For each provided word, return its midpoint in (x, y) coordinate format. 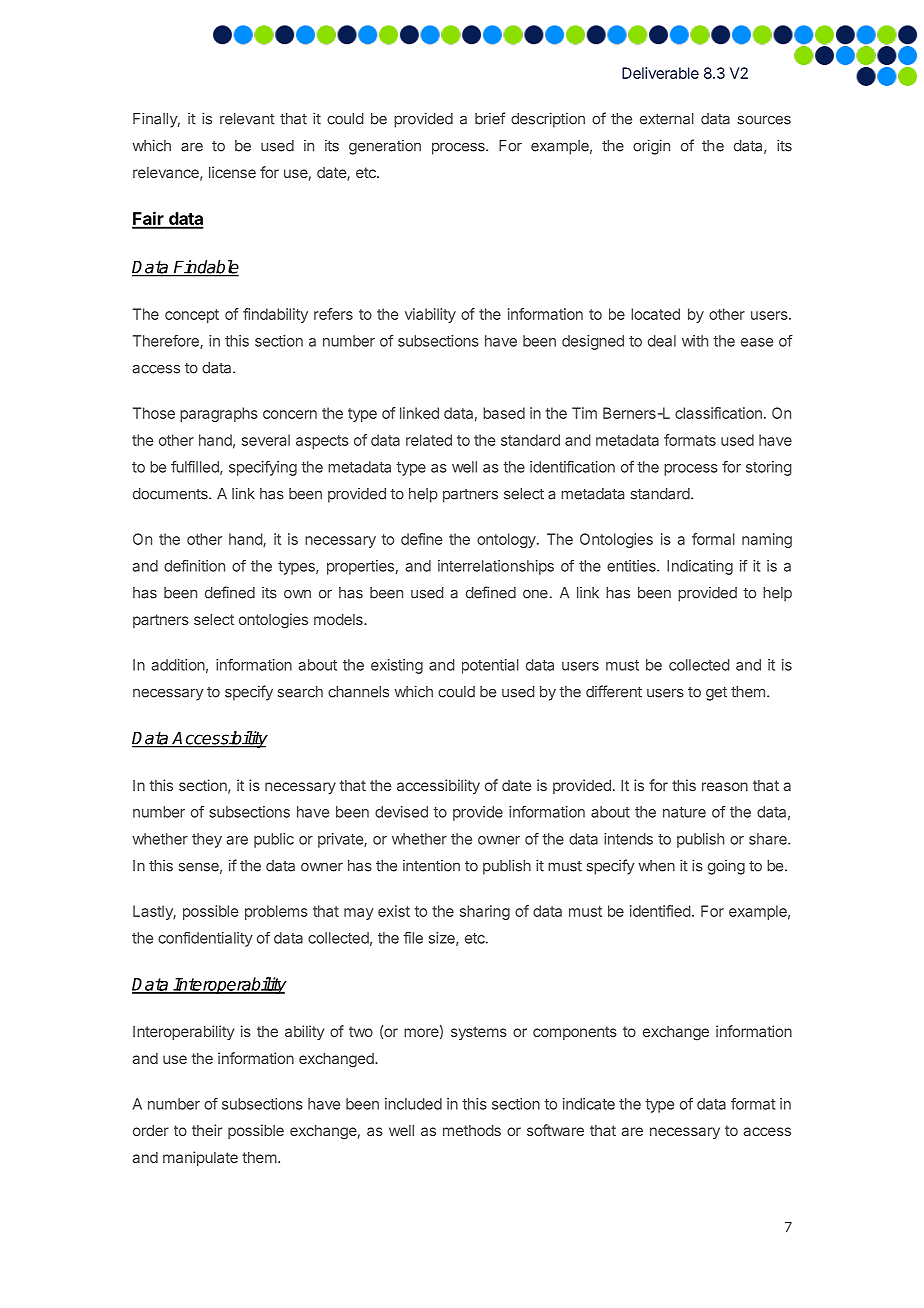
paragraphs (219, 414)
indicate (589, 1104)
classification (718, 413)
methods (472, 1130)
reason (725, 786)
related (429, 440)
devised (401, 812)
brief (490, 118)
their (207, 1130)
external (667, 119)
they (207, 840)
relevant (247, 119)
